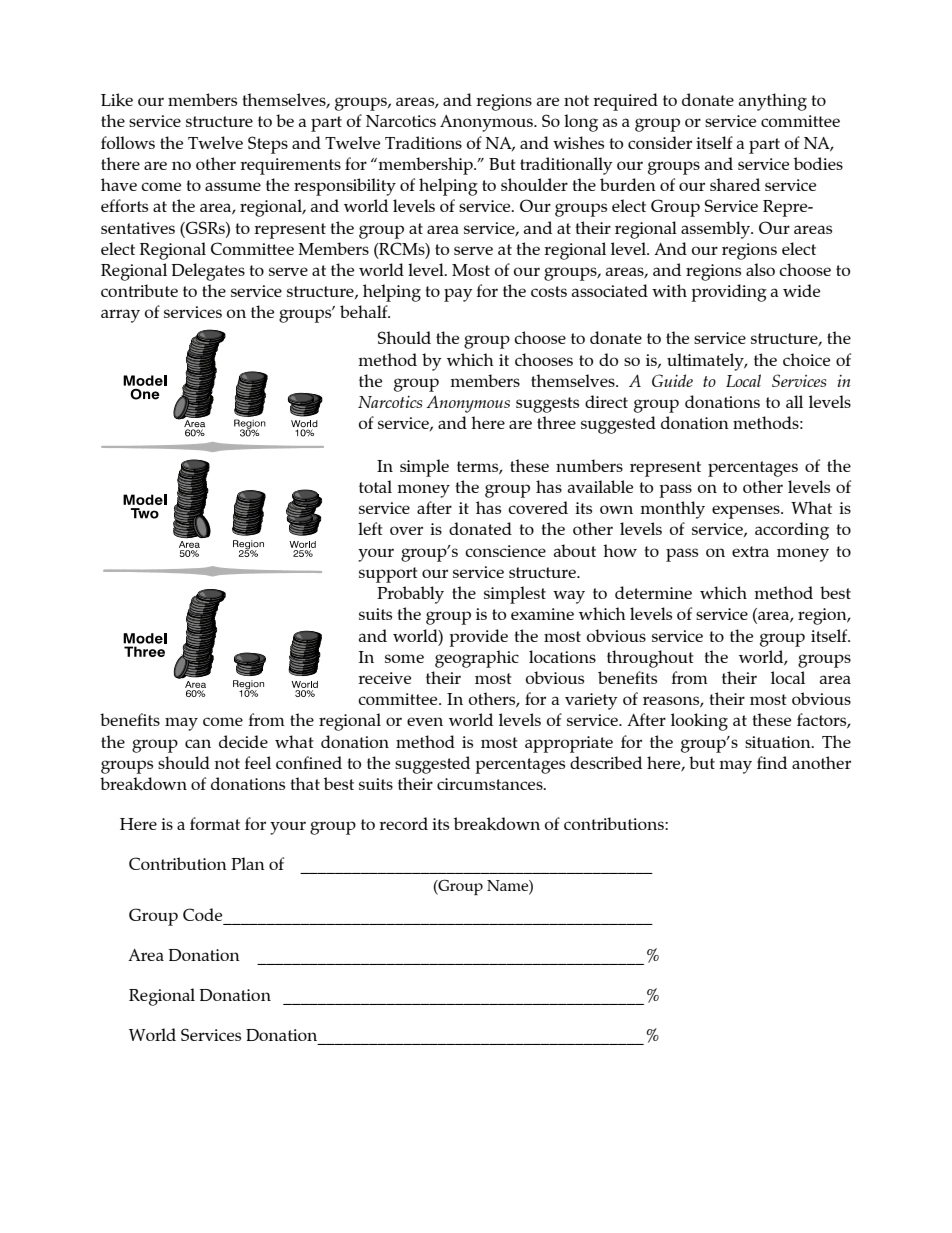  I want to click on Probably, so click(410, 595).
